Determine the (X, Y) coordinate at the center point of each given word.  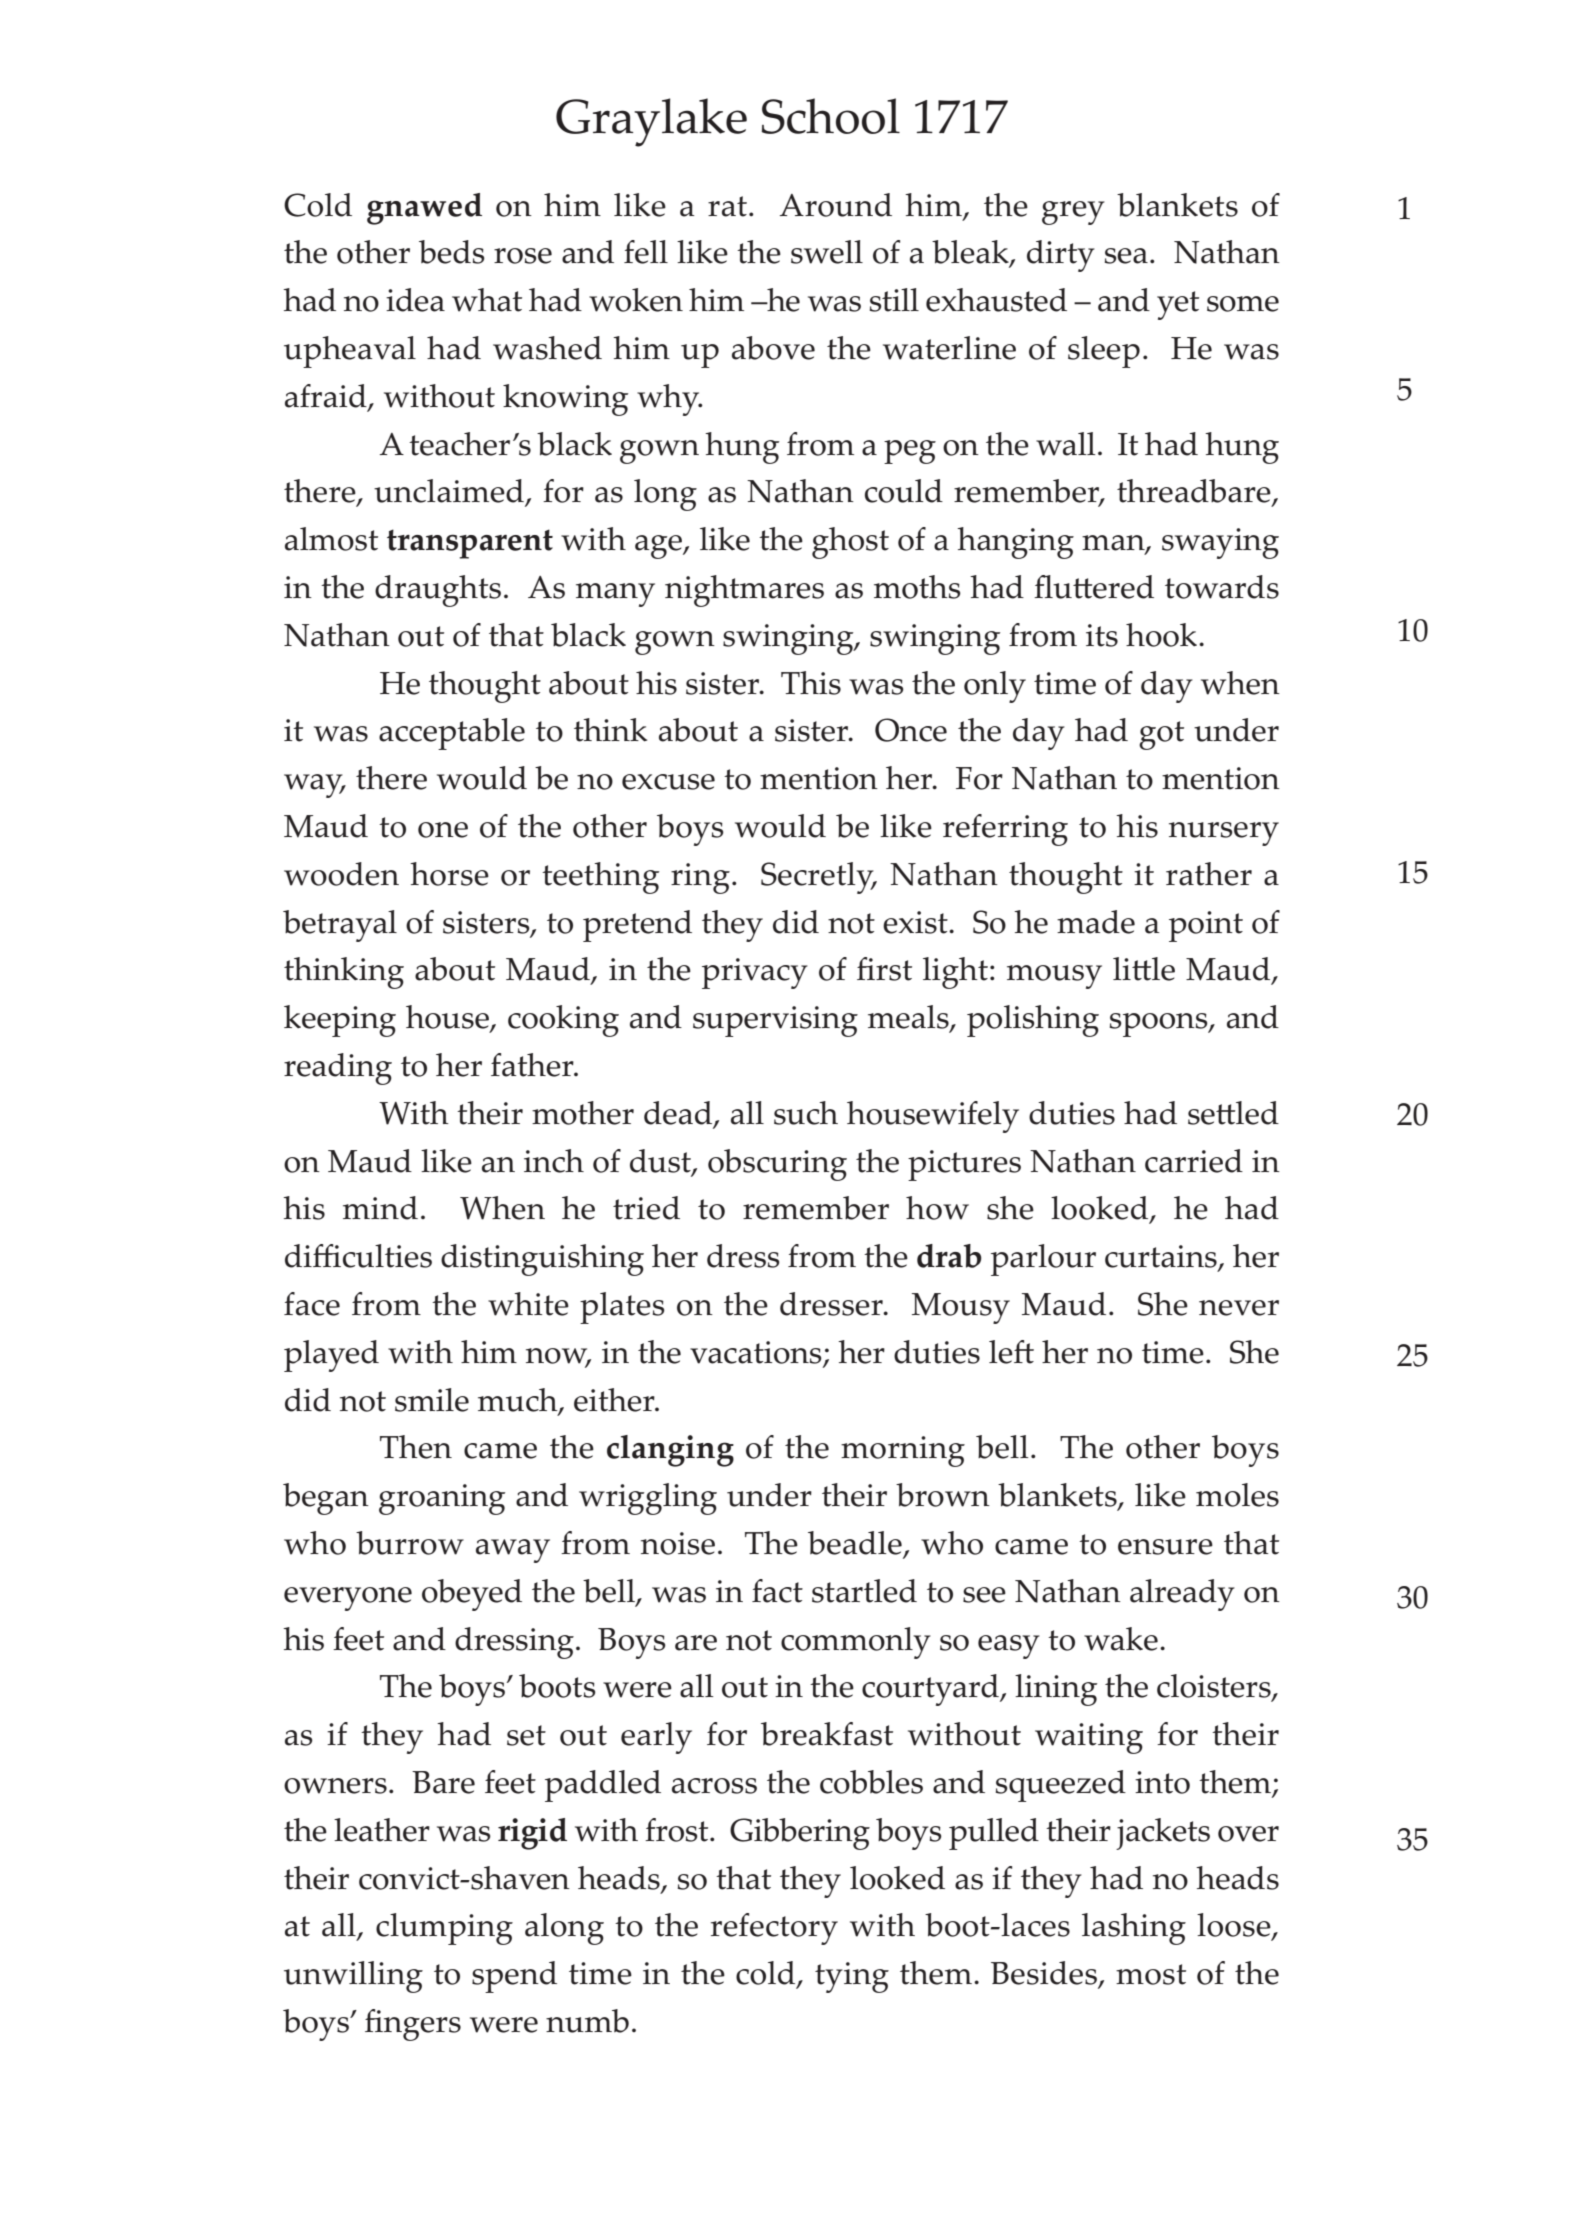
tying (852, 1977)
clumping (444, 1929)
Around (836, 205)
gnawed (424, 209)
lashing (1134, 1929)
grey (1073, 213)
